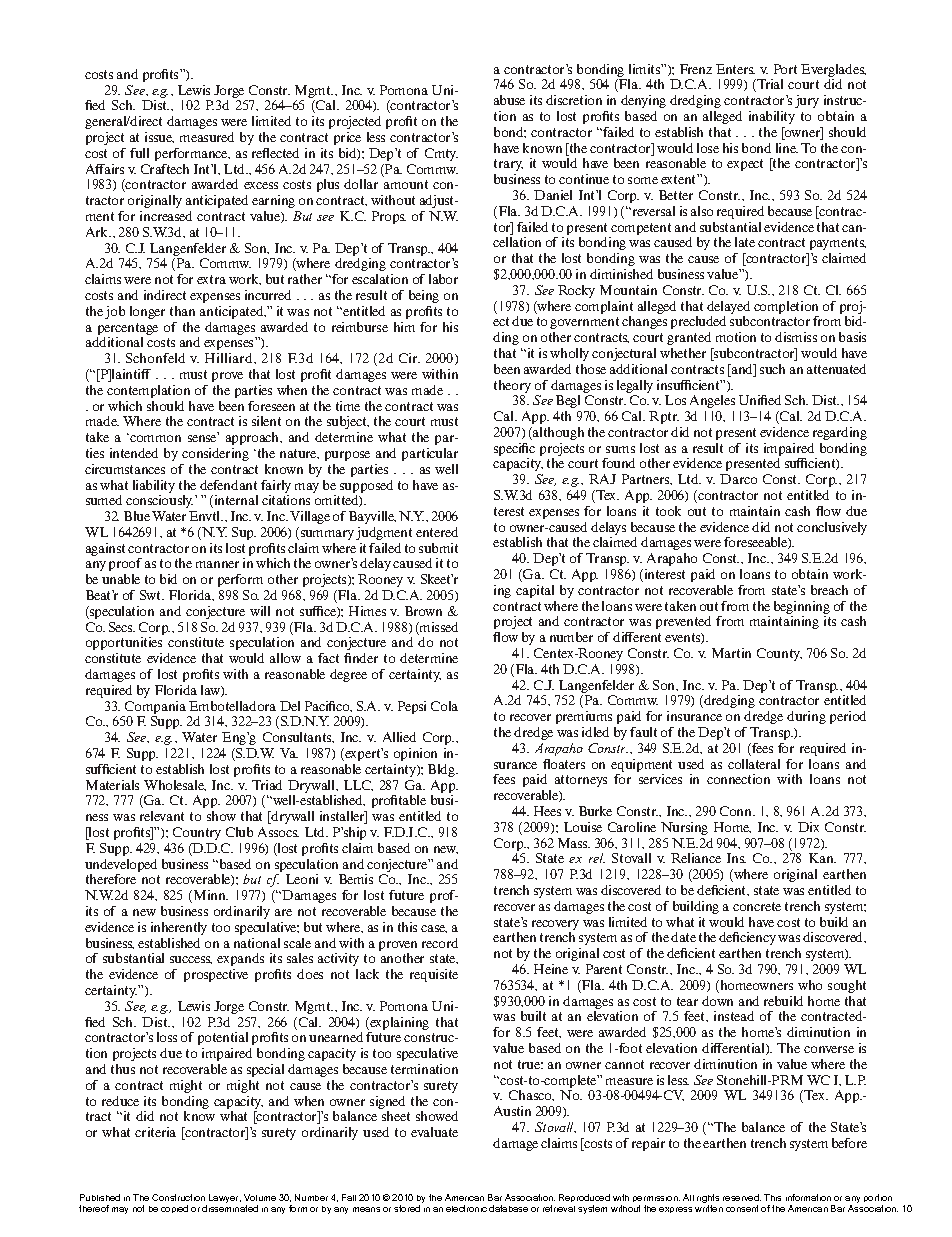 The width and height of the screenshot is (952, 1237). Describe the element at coordinates (466, 1208) in the screenshot. I see `electronic` at that location.
